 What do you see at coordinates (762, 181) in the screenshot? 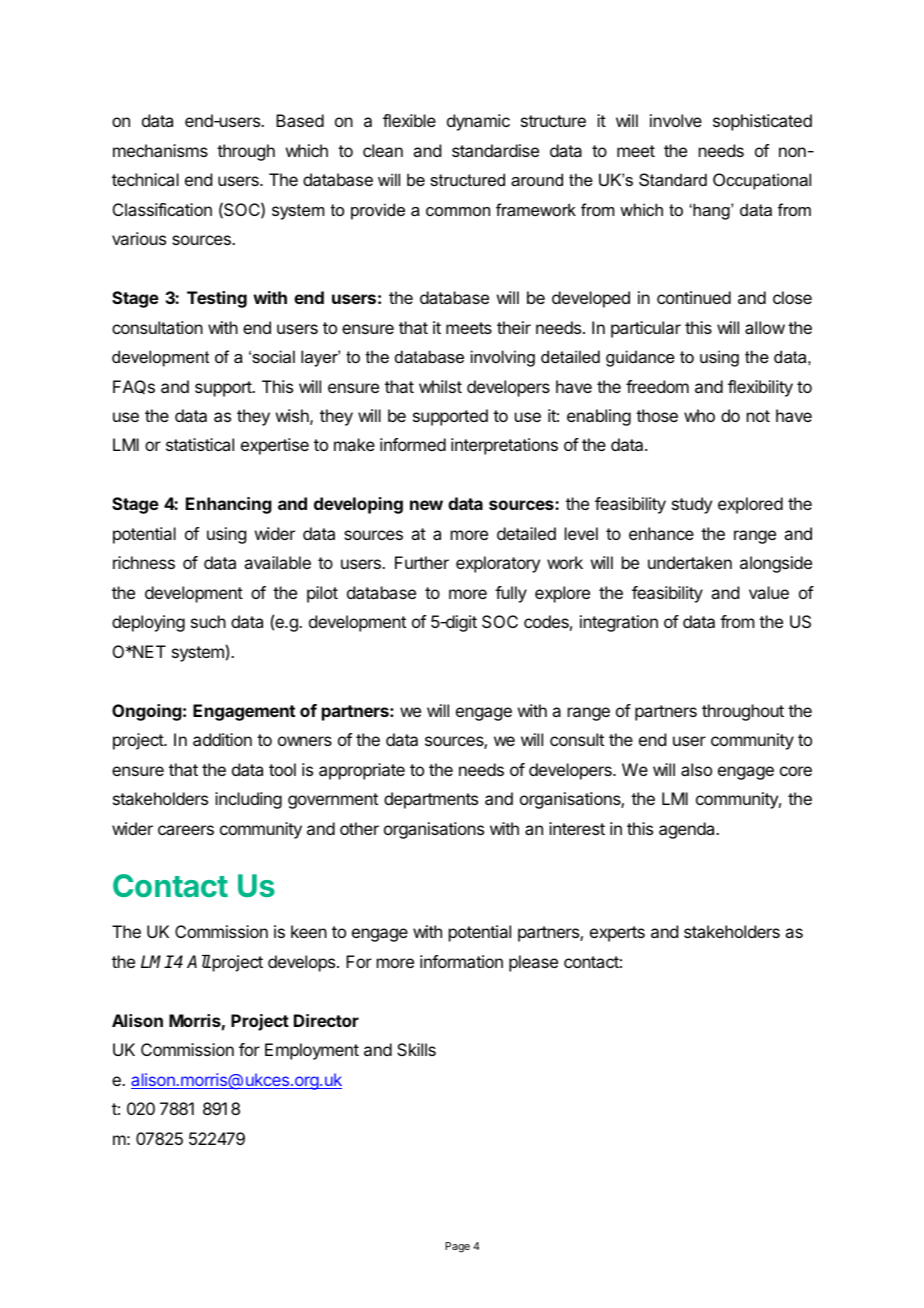
I see `Occupational` at bounding box center [762, 181].
